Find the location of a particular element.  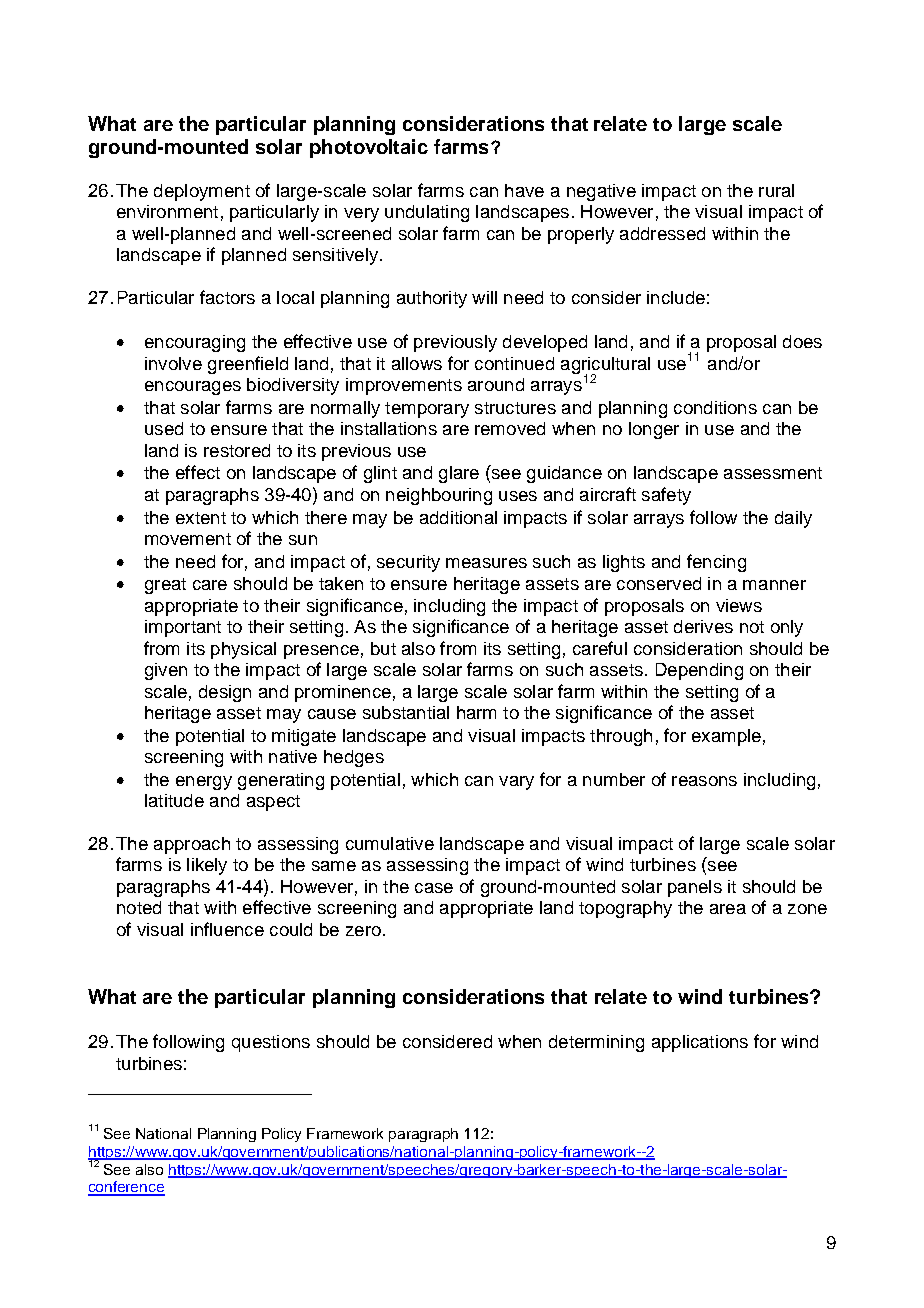

great is located at coordinates (165, 586).
